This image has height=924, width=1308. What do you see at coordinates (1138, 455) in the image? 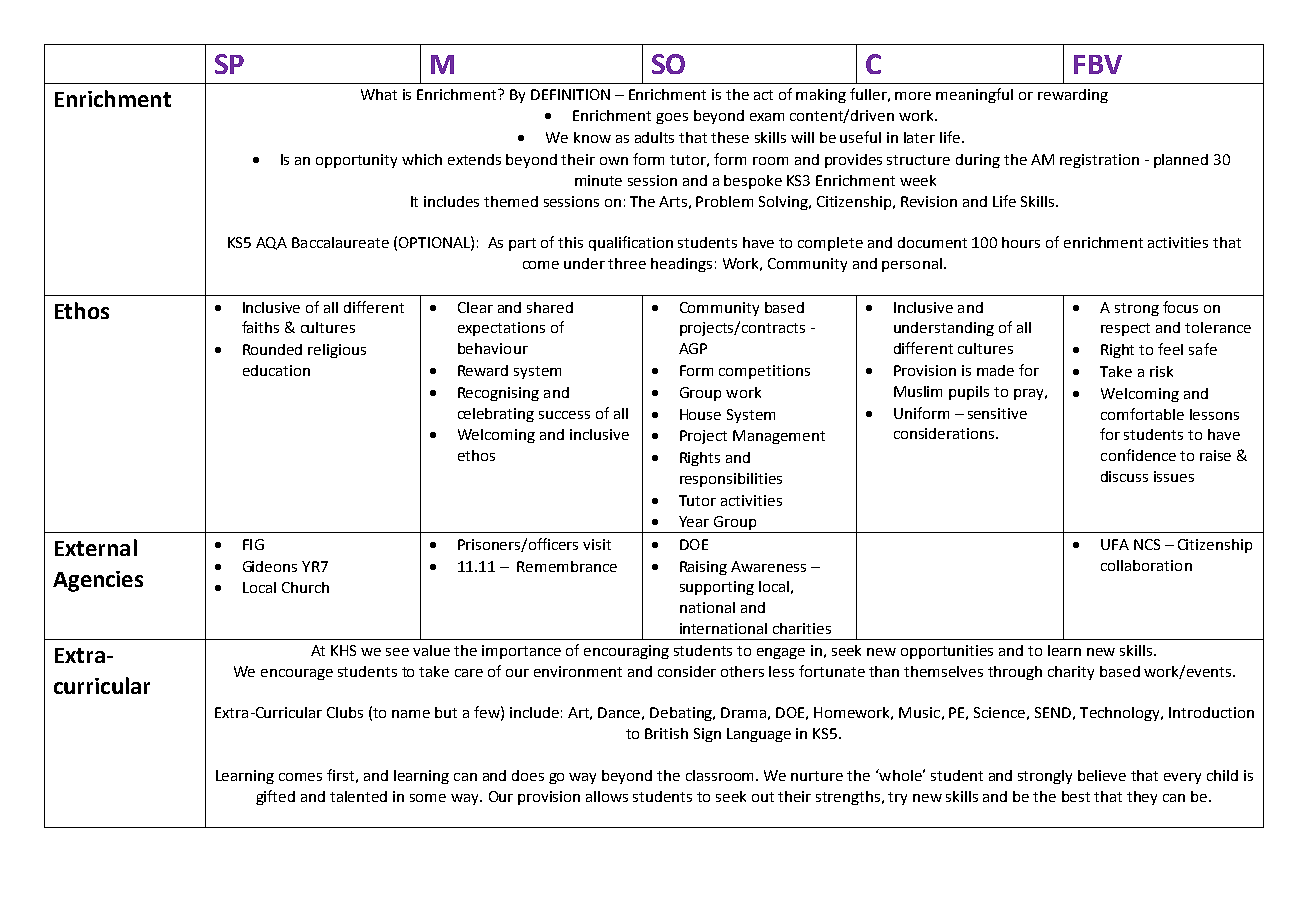
I see `confidence` at bounding box center [1138, 455].
